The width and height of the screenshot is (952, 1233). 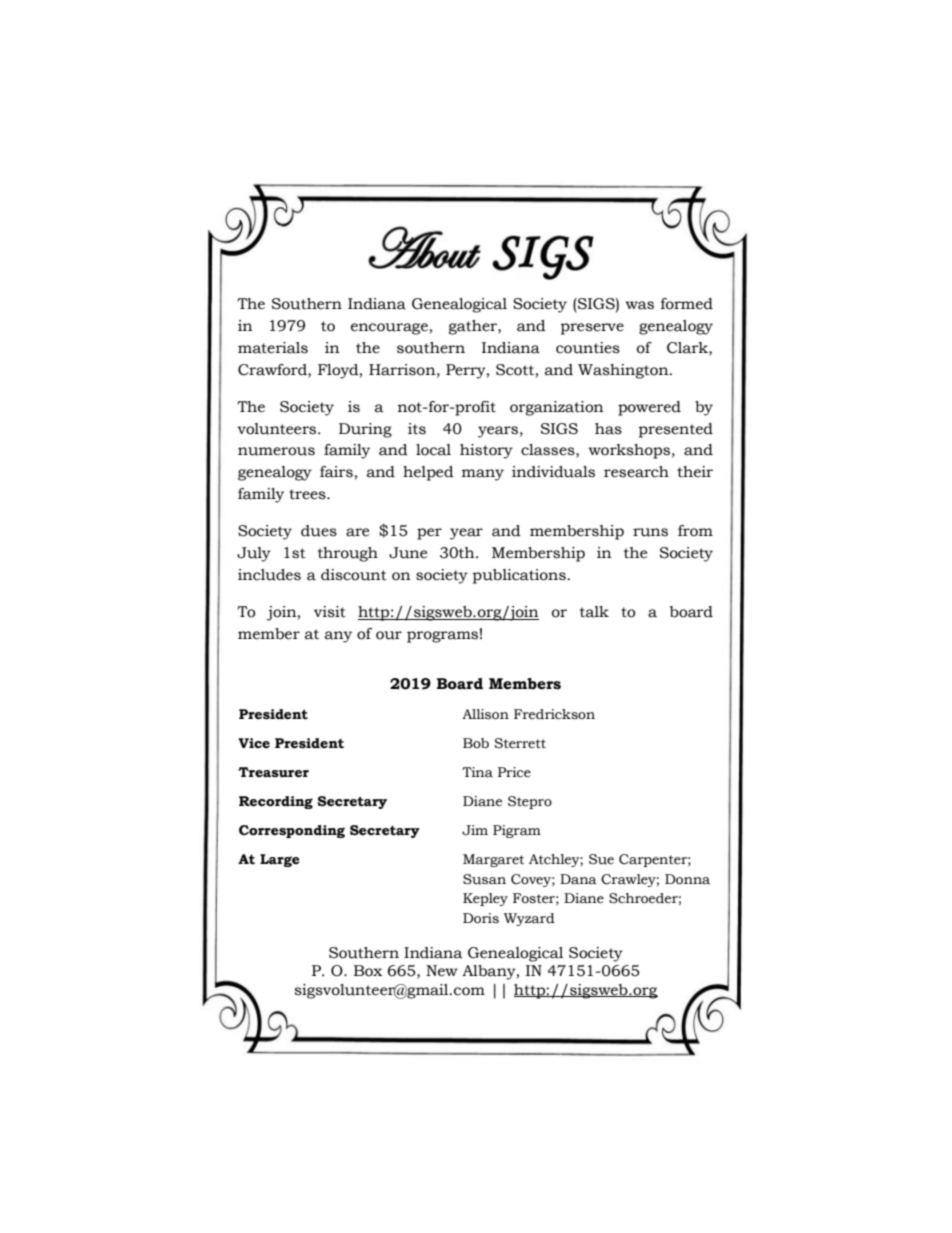 I want to click on gather, so click(x=473, y=327).
